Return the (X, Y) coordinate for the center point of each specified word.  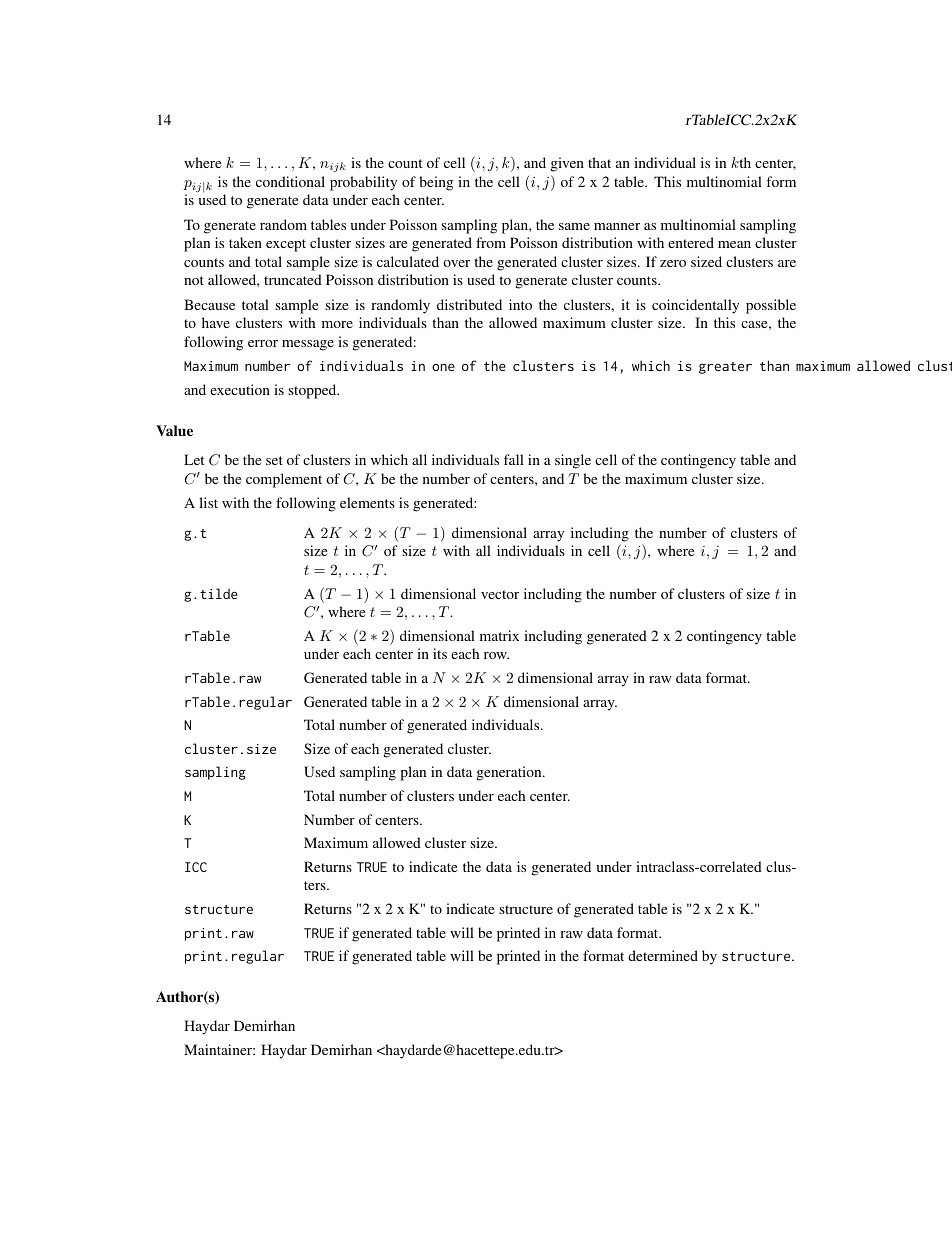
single (573, 461)
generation (510, 773)
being (436, 183)
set (274, 460)
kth (741, 162)
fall (514, 459)
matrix (499, 635)
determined (663, 955)
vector (500, 594)
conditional (290, 181)
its (440, 653)
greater (725, 368)
